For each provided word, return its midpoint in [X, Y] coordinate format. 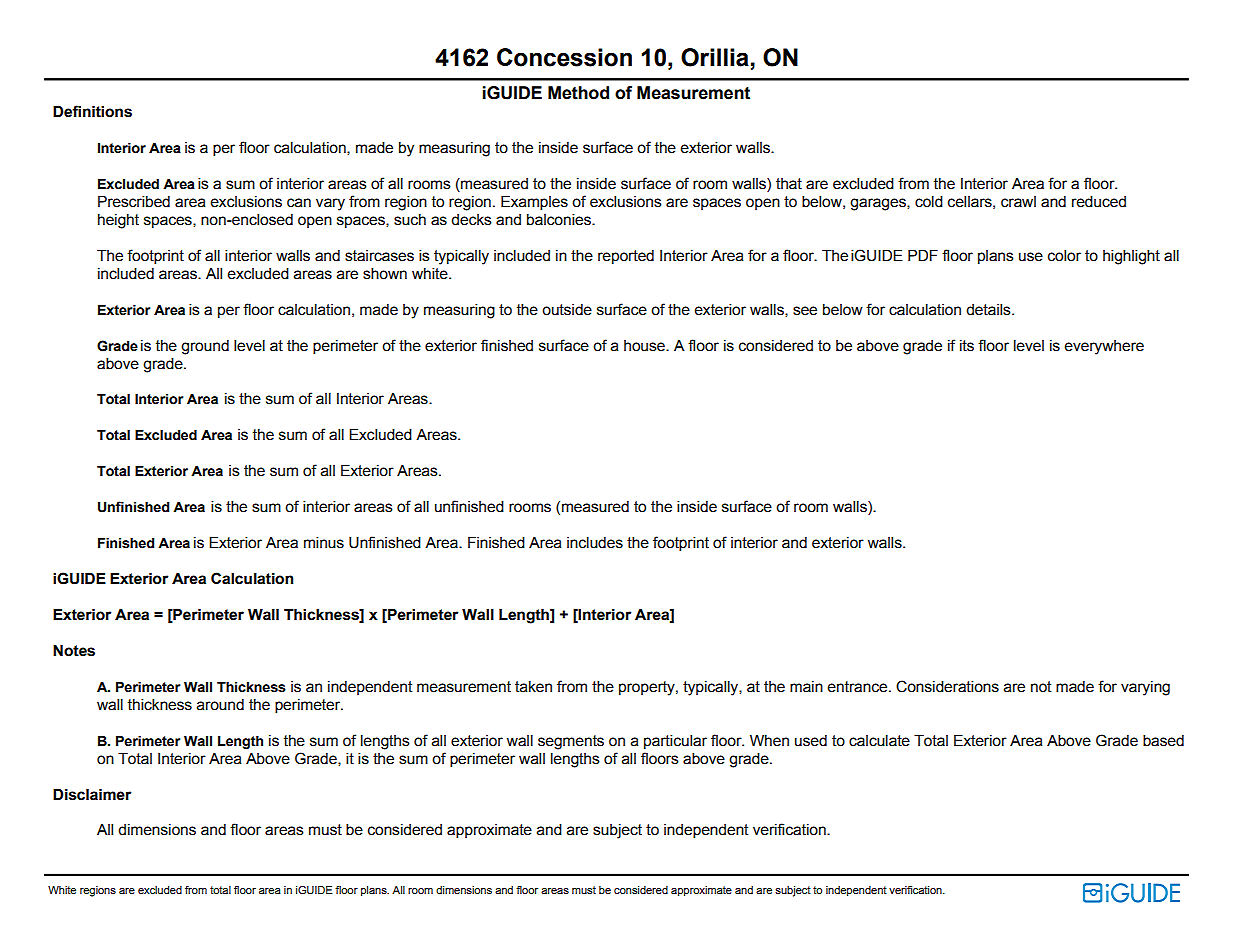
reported [626, 257]
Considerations [947, 686]
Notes [74, 651]
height [118, 221]
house [645, 346]
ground [205, 347]
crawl [1018, 202]
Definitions [92, 111]
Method [578, 93]
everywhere [1104, 347]
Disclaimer [92, 795]
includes [595, 543]
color [1064, 256]
